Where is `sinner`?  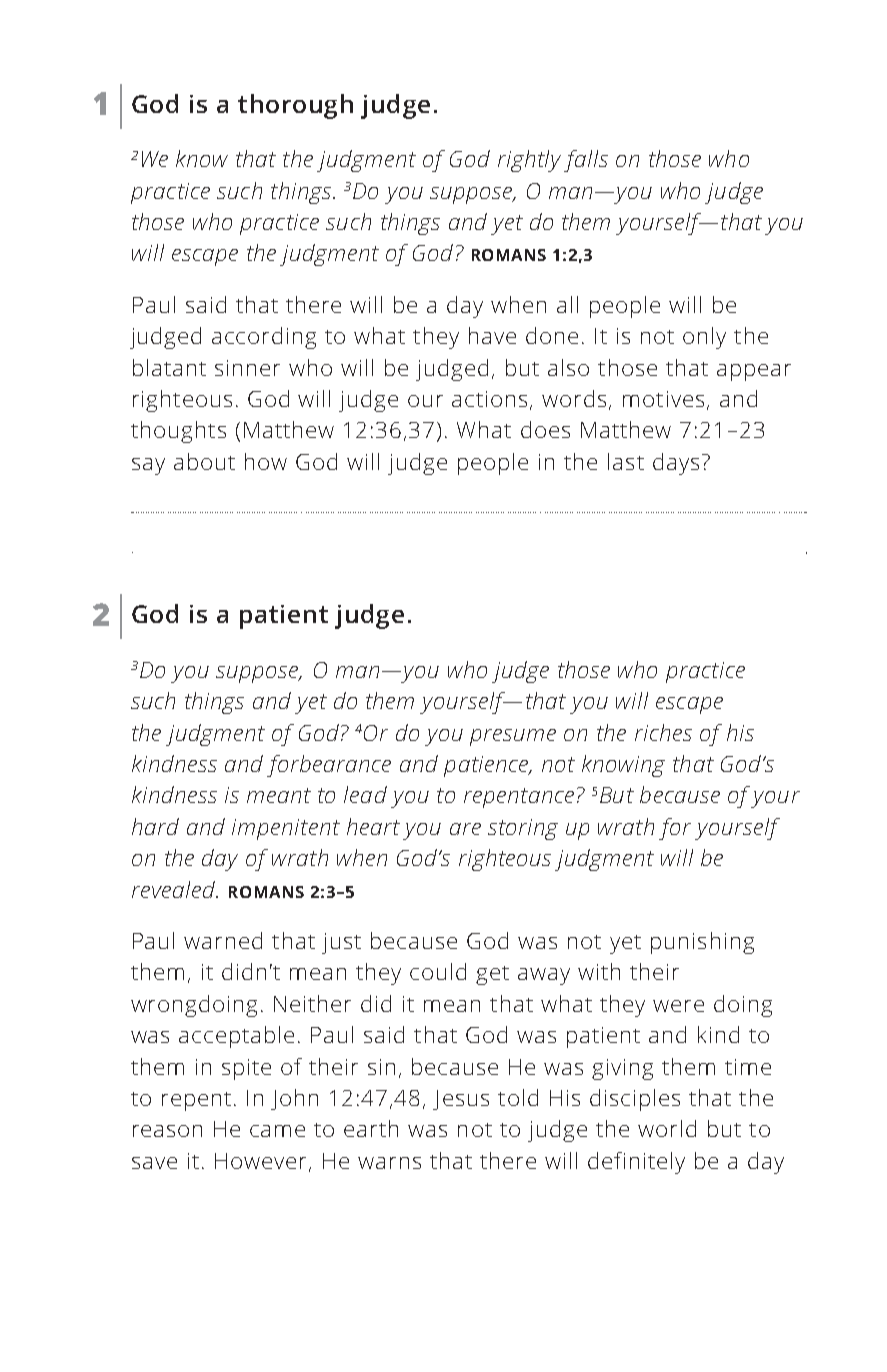 sinner is located at coordinates (247, 368).
